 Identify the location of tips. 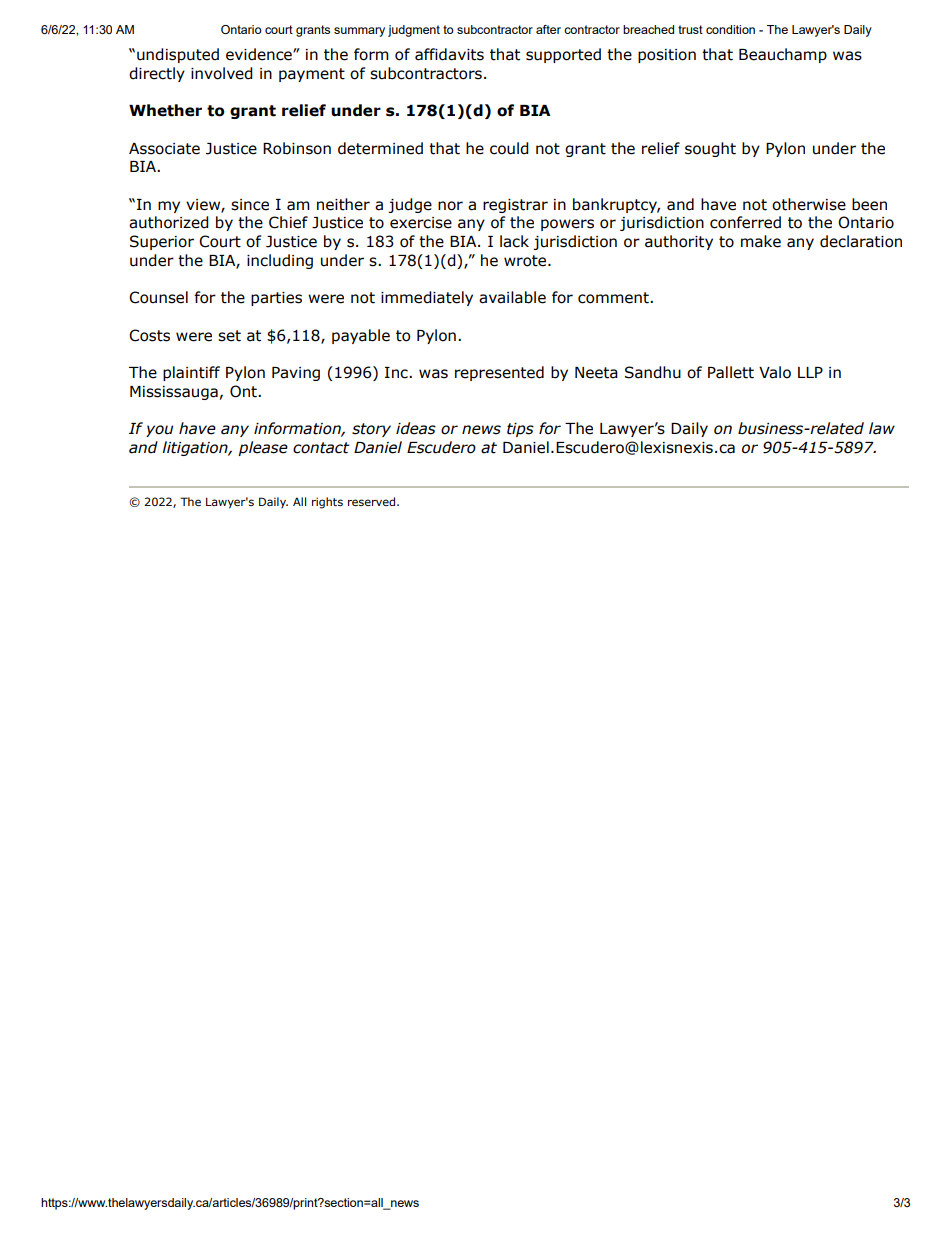
(520, 430).
